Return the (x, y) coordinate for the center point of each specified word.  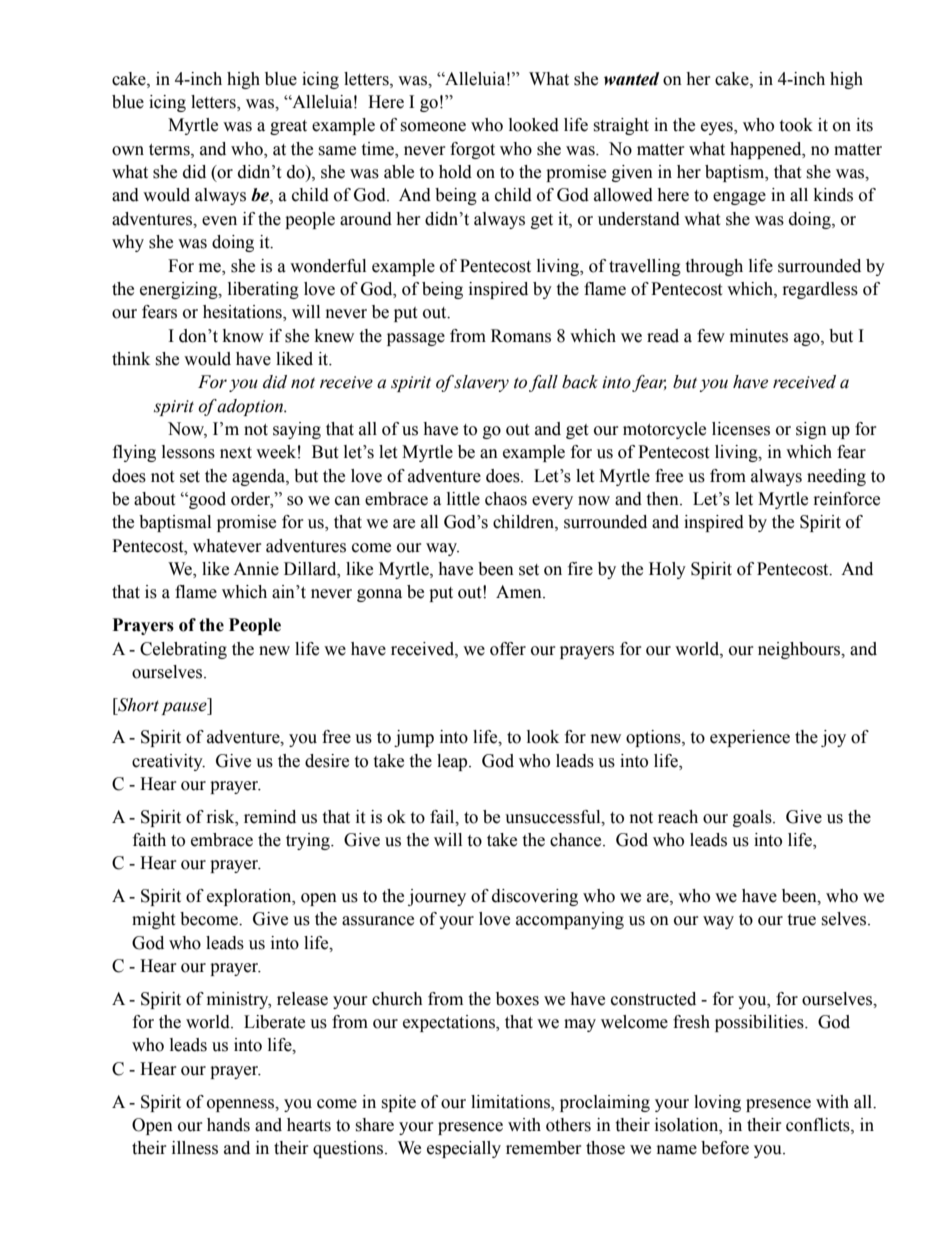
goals (753, 818)
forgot (472, 150)
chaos (506, 499)
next (236, 453)
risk (222, 817)
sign (811, 430)
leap (453, 762)
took (796, 125)
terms (170, 150)
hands (228, 1125)
